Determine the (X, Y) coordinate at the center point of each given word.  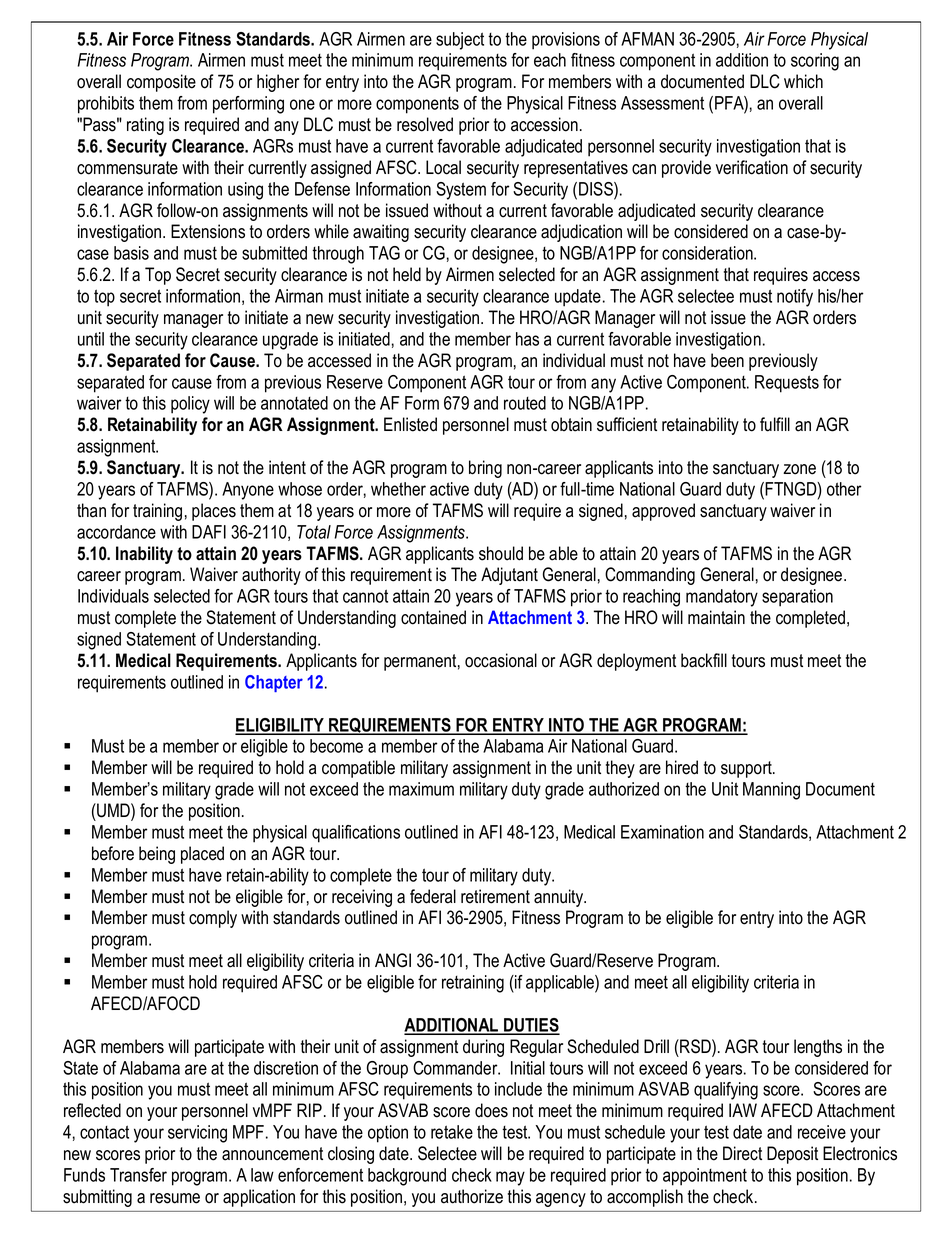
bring (485, 469)
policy (190, 405)
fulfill (775, 424)
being (157, 855)
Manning (771, 791)
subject (460, 41)
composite (161, 83)
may (510, 1178)
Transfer (138, 1175)
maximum (421, 789)
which (803, 81)
